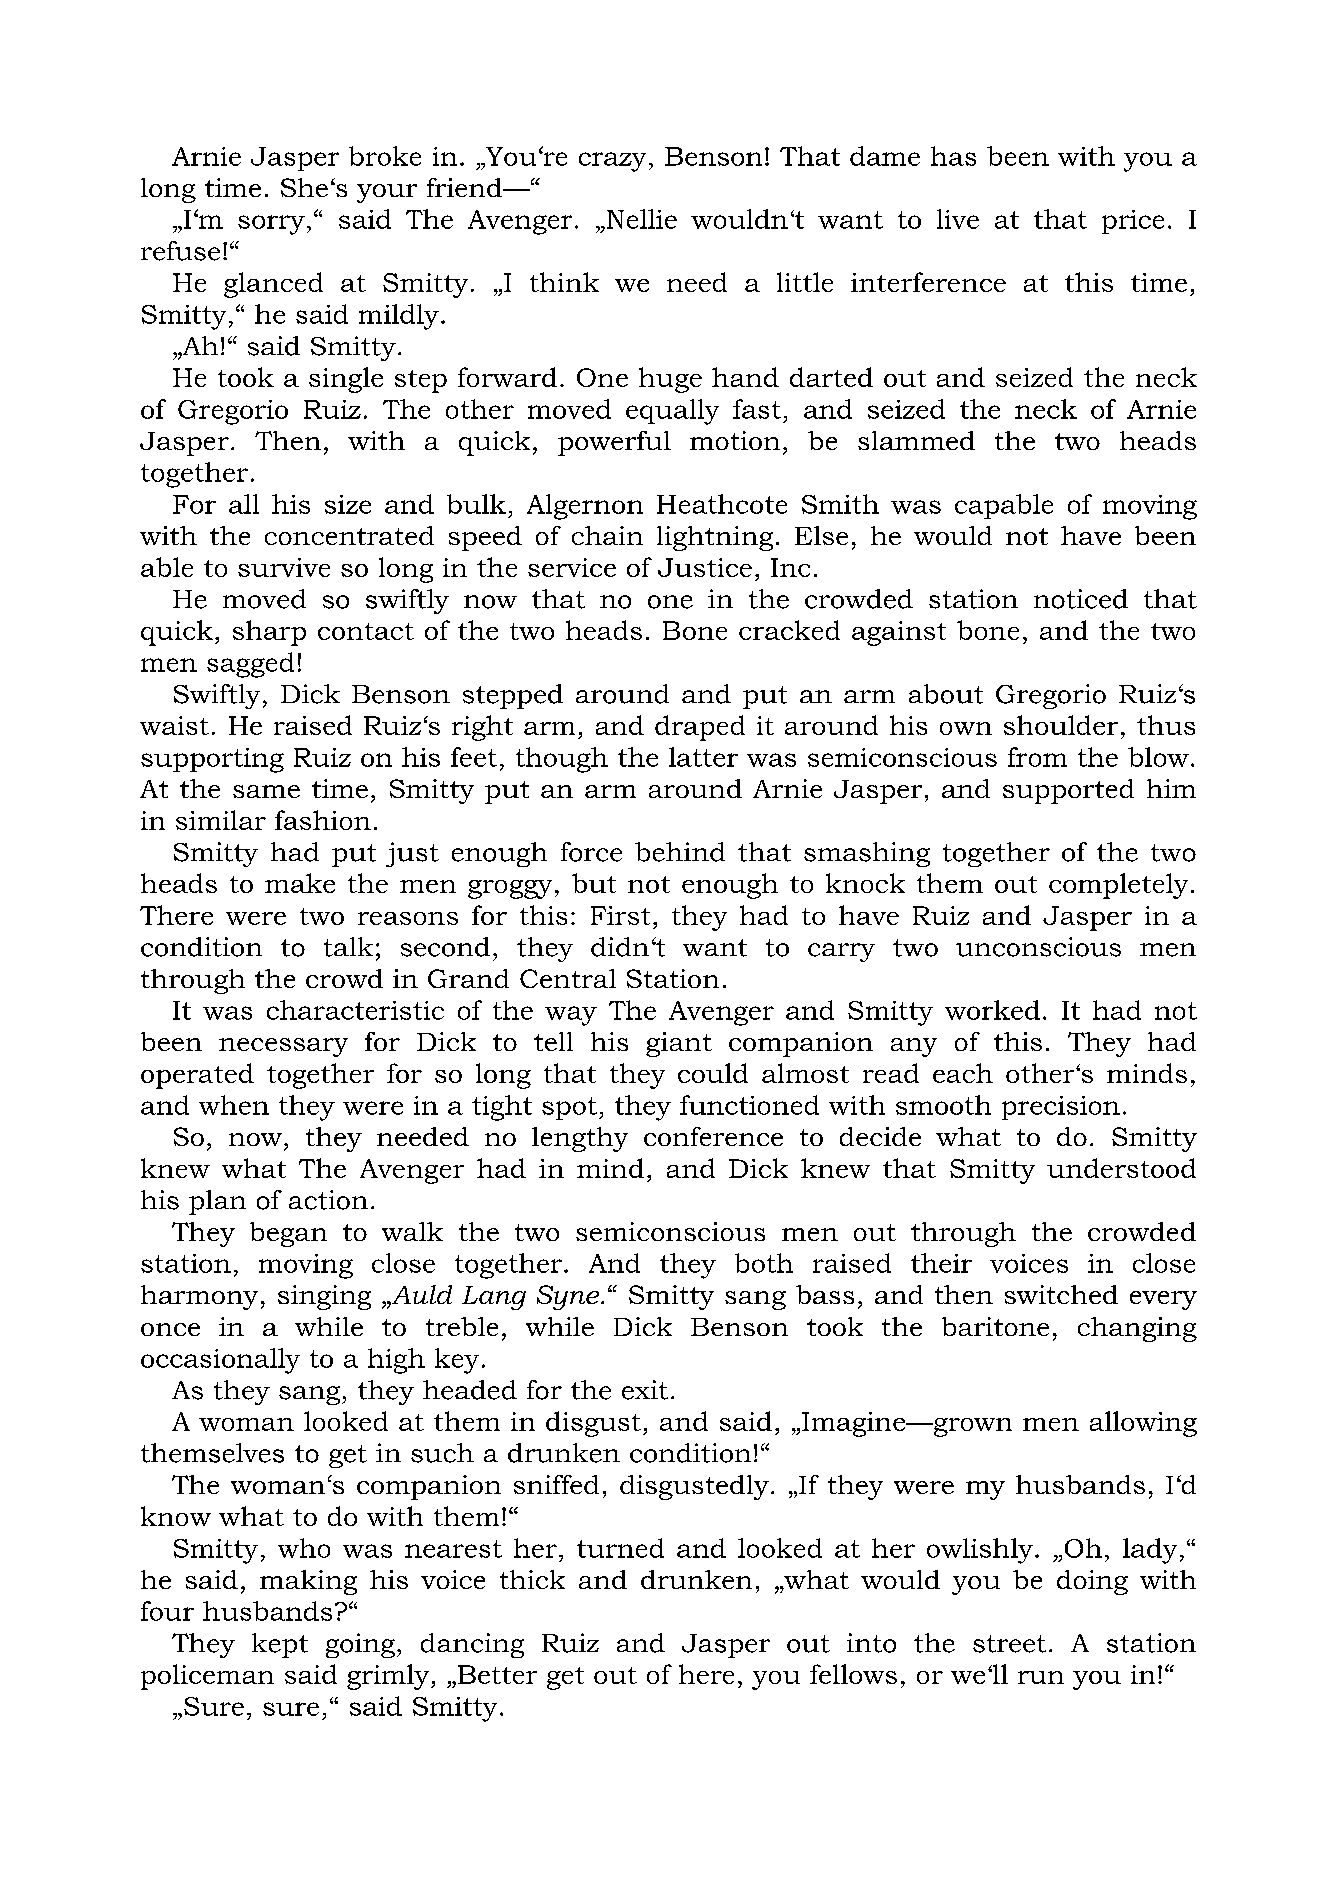  What do you see at coordinates (271, 225) in the page?
I see `sorry` at bounding box center [271, 225].
